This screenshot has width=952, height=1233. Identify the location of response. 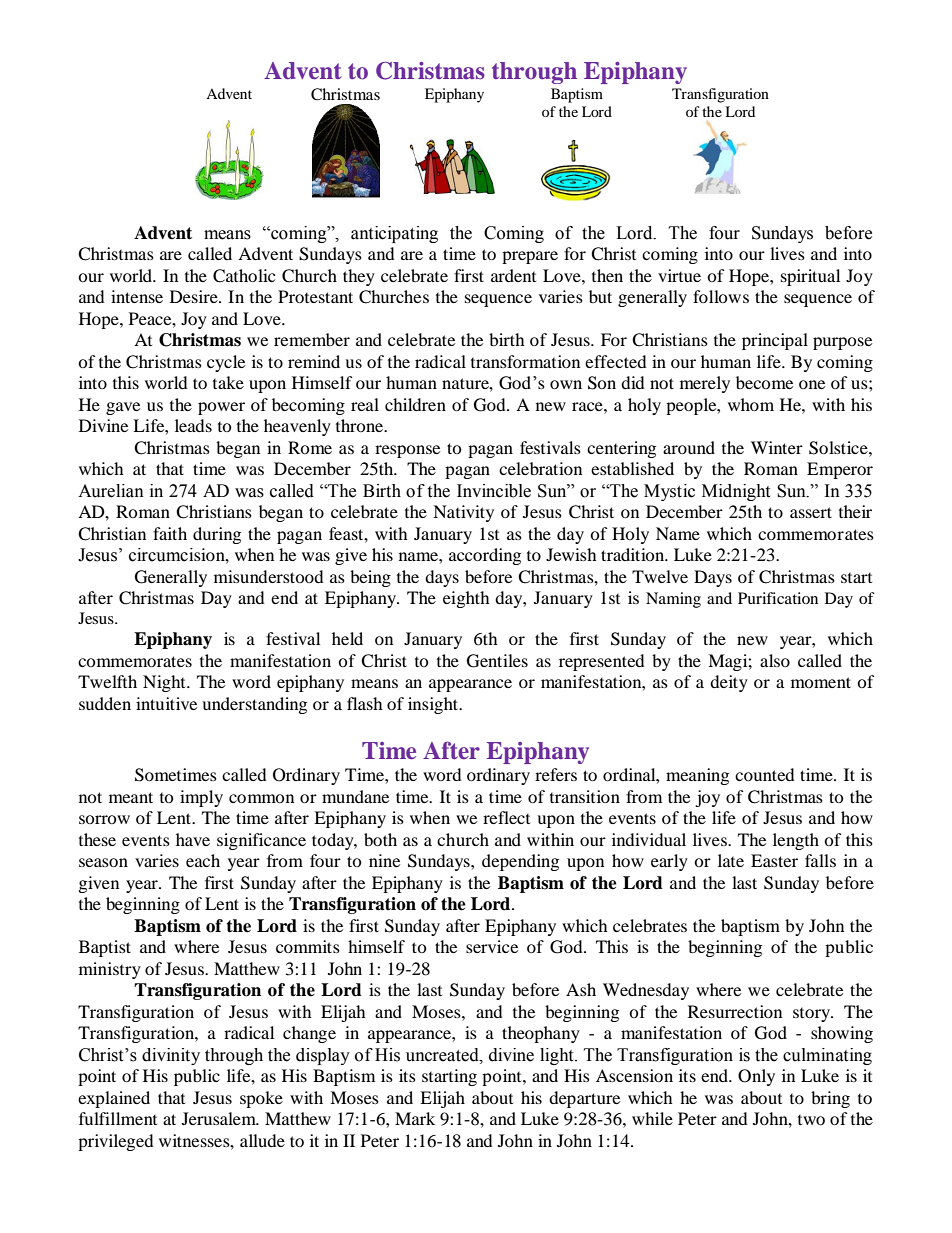
(407, 451).
